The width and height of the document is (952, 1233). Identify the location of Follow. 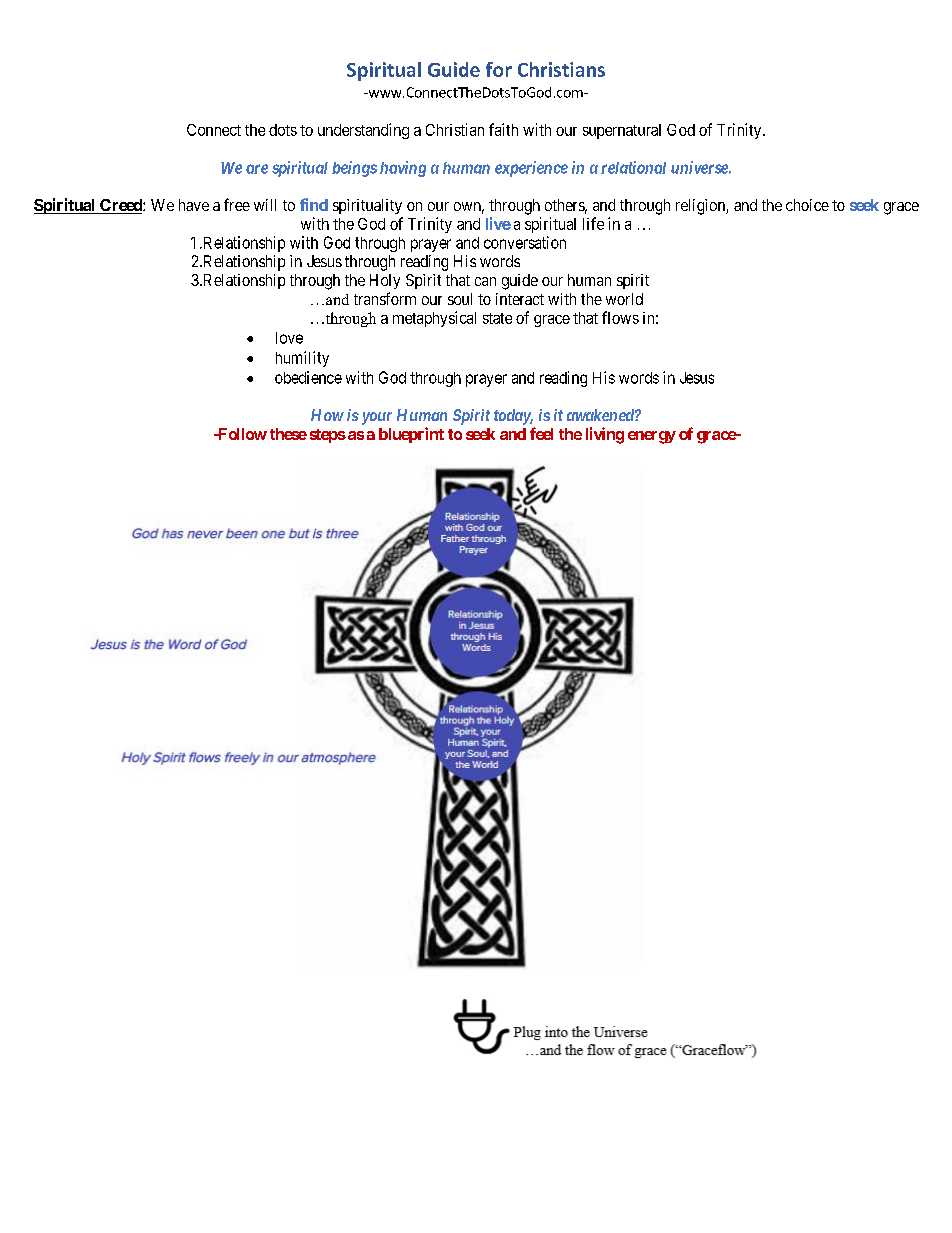
(241, 434).
